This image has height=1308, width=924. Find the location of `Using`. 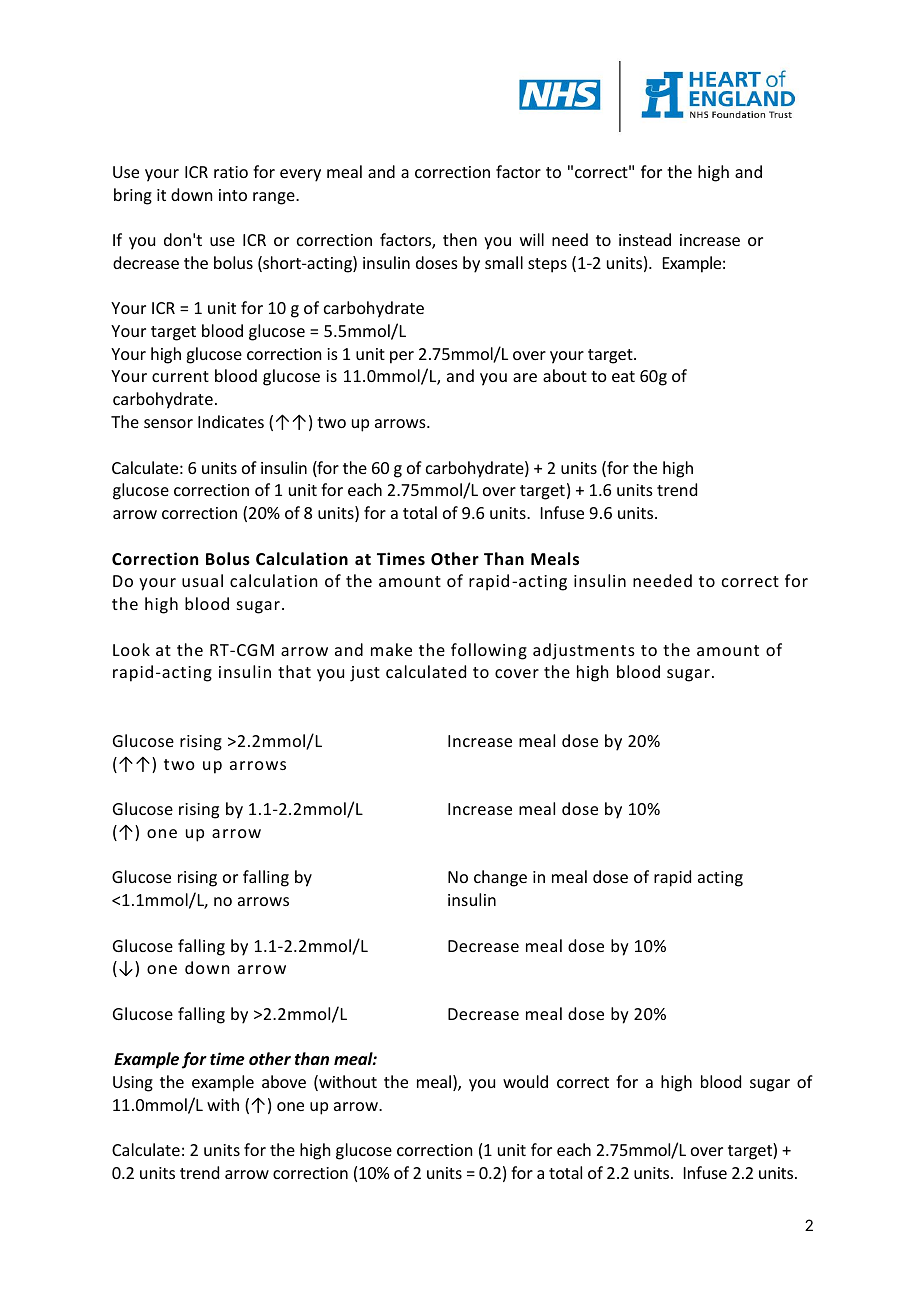

Using is located at coordinates (133, 1084).
